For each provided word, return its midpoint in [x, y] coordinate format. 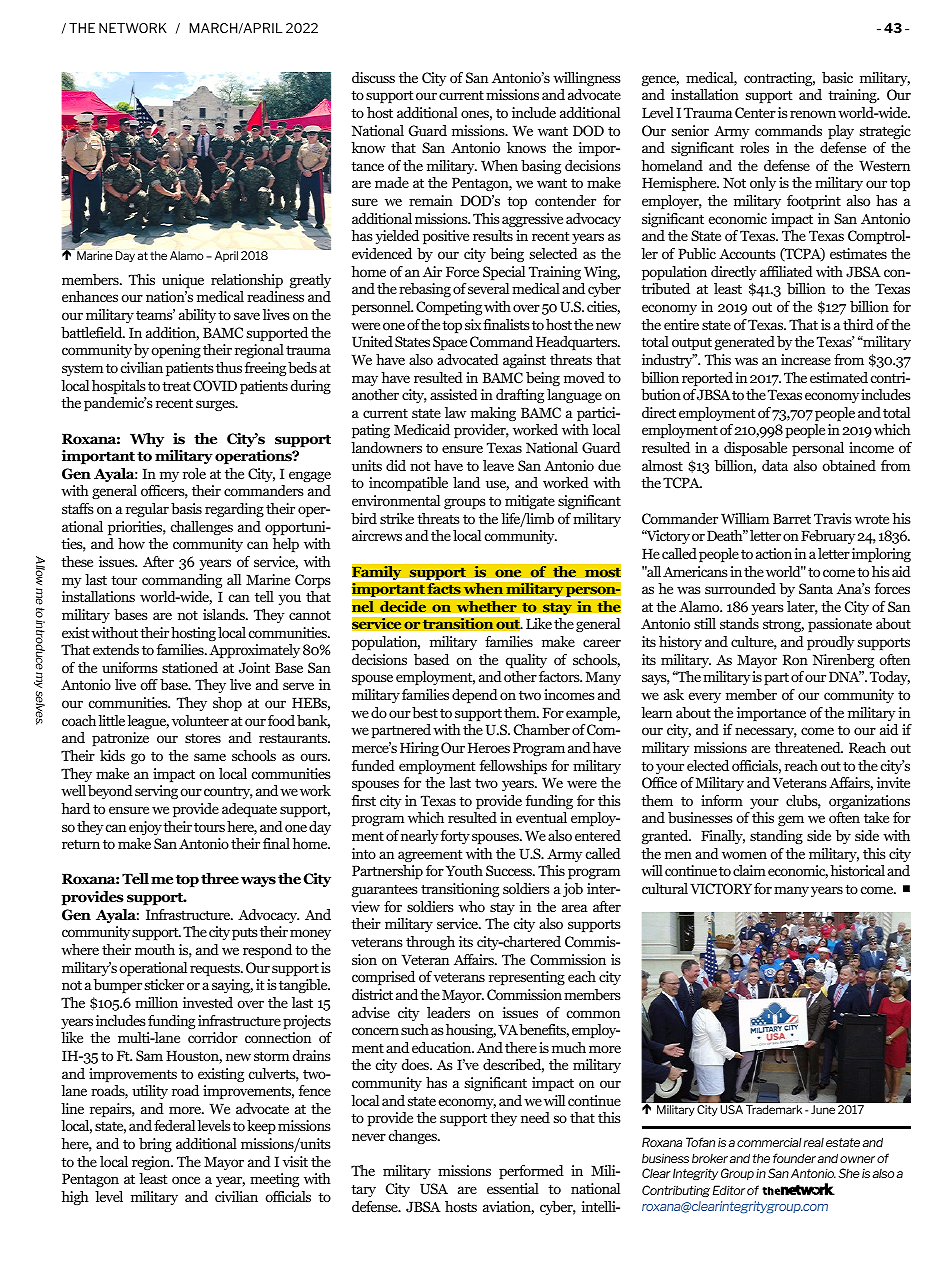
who [472, 906]
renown [813, 114]
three [220, 879]
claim [749, 870]
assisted [454, 394]
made [392, 182]
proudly [831, 643]
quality [526, 661]
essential [513, 1188]
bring [155, 1145]
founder [794, 1158]
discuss [373, 77]
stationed [190, 667]
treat [176, 386]
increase [806, 359]
